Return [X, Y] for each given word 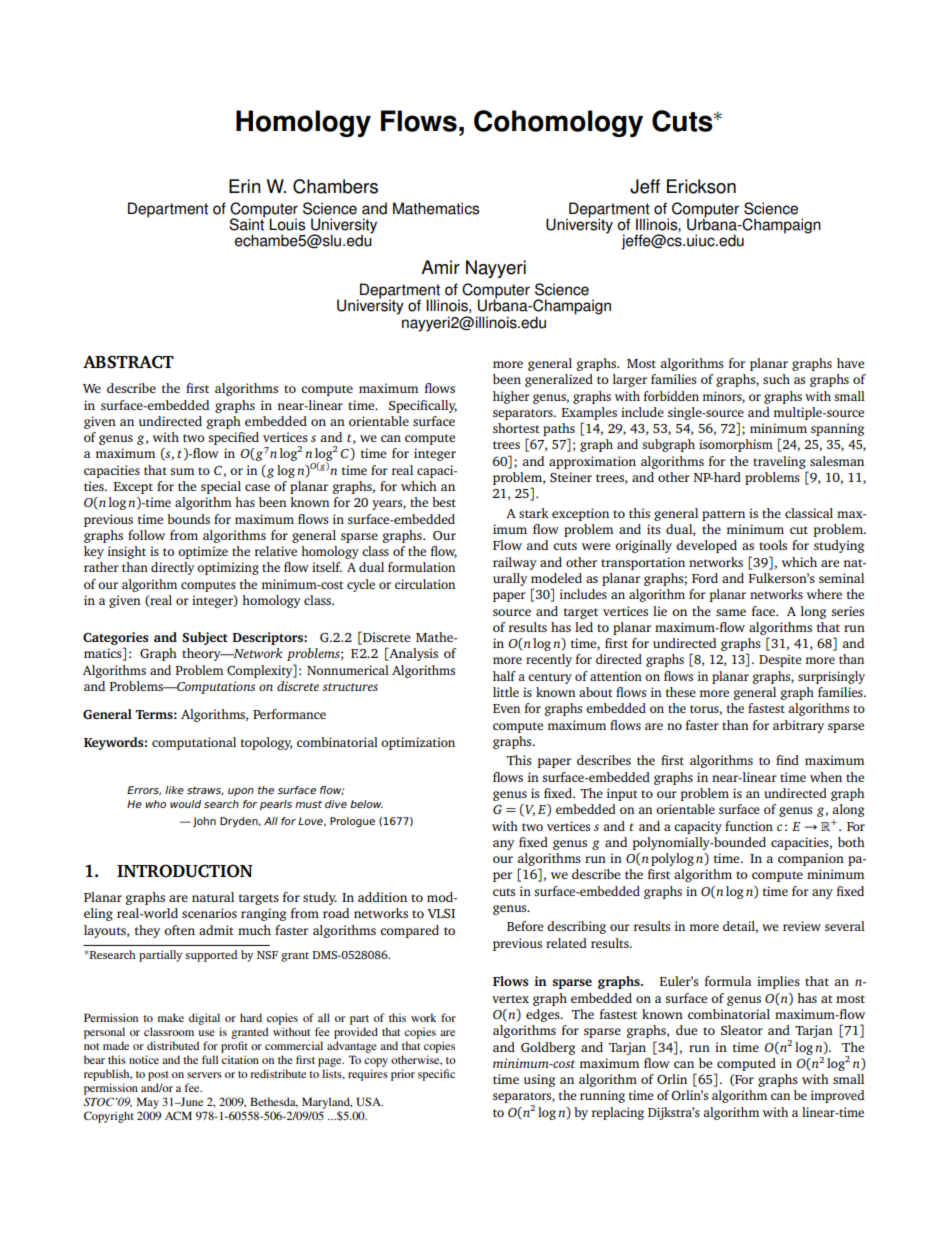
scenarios [209, 913]
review [802, 926]
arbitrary [798, 726]
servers [204, 1075]
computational [194, 743]
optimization [418, 743]
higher [511, 397]
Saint [247, 223]
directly [173, 568]
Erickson [701, 186]
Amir [440, 267]
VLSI [441, 913]
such [776, 379]
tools [773, 545]
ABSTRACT [128, 362]
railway [515, 563]
